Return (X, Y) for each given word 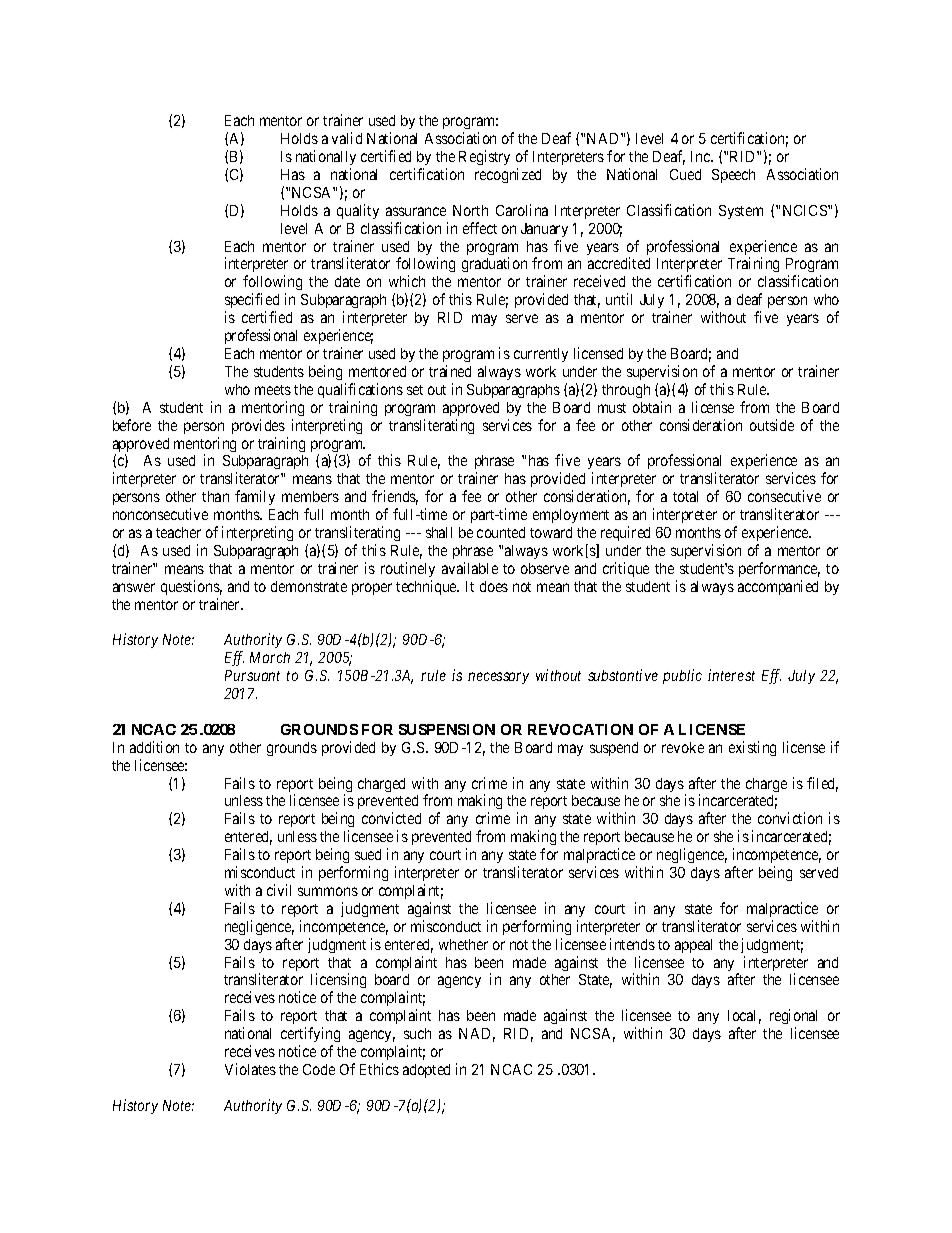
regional (793, 1018)
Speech (733, 176)
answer (134, 587)
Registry (484, 157)
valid (347, 138)
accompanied (778, 587)
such (417, 1033)
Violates (250, 1069)
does (494, 586)
